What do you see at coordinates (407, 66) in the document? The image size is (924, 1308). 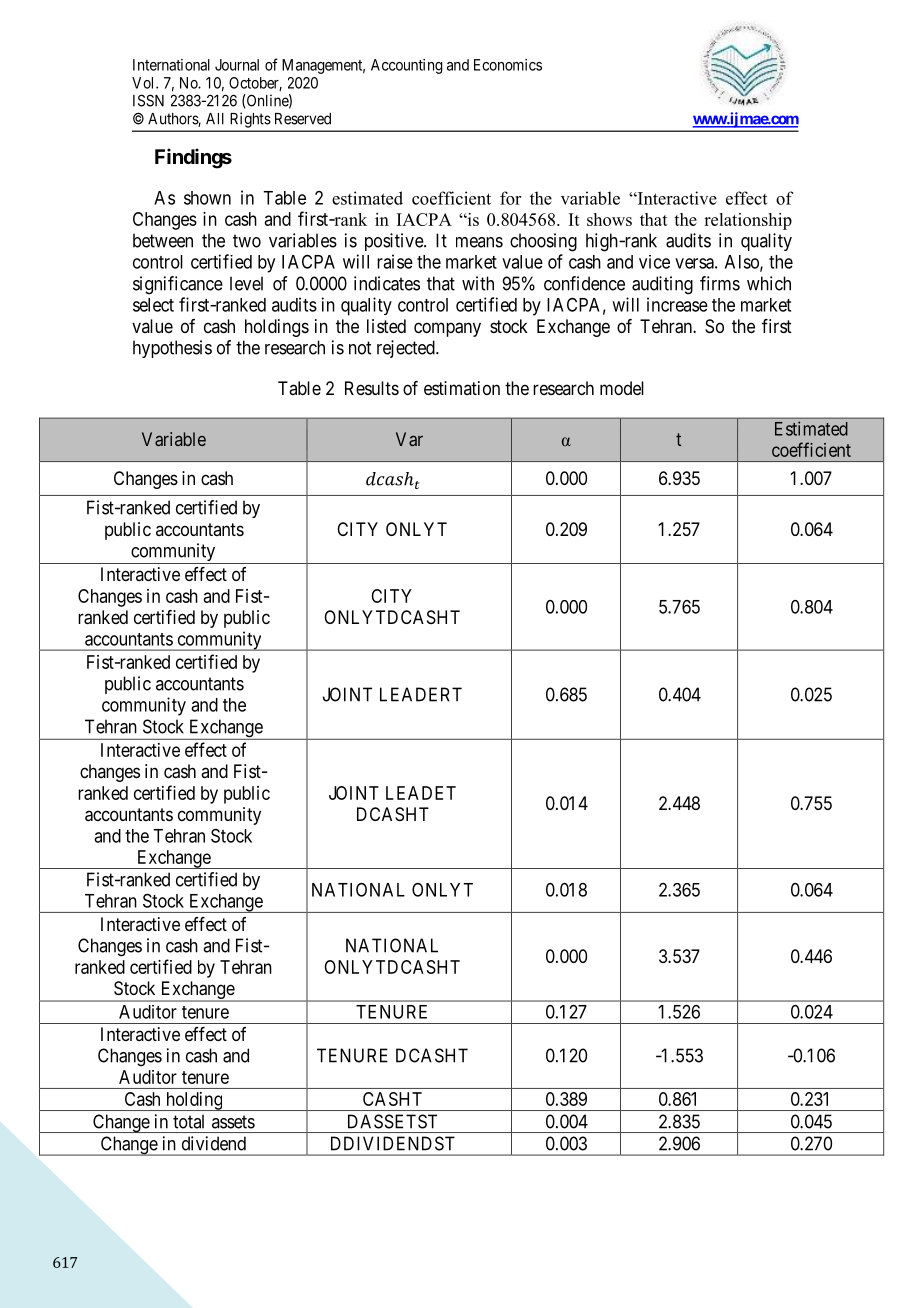 I see `Accounting` at bounding box center [407, 66].
